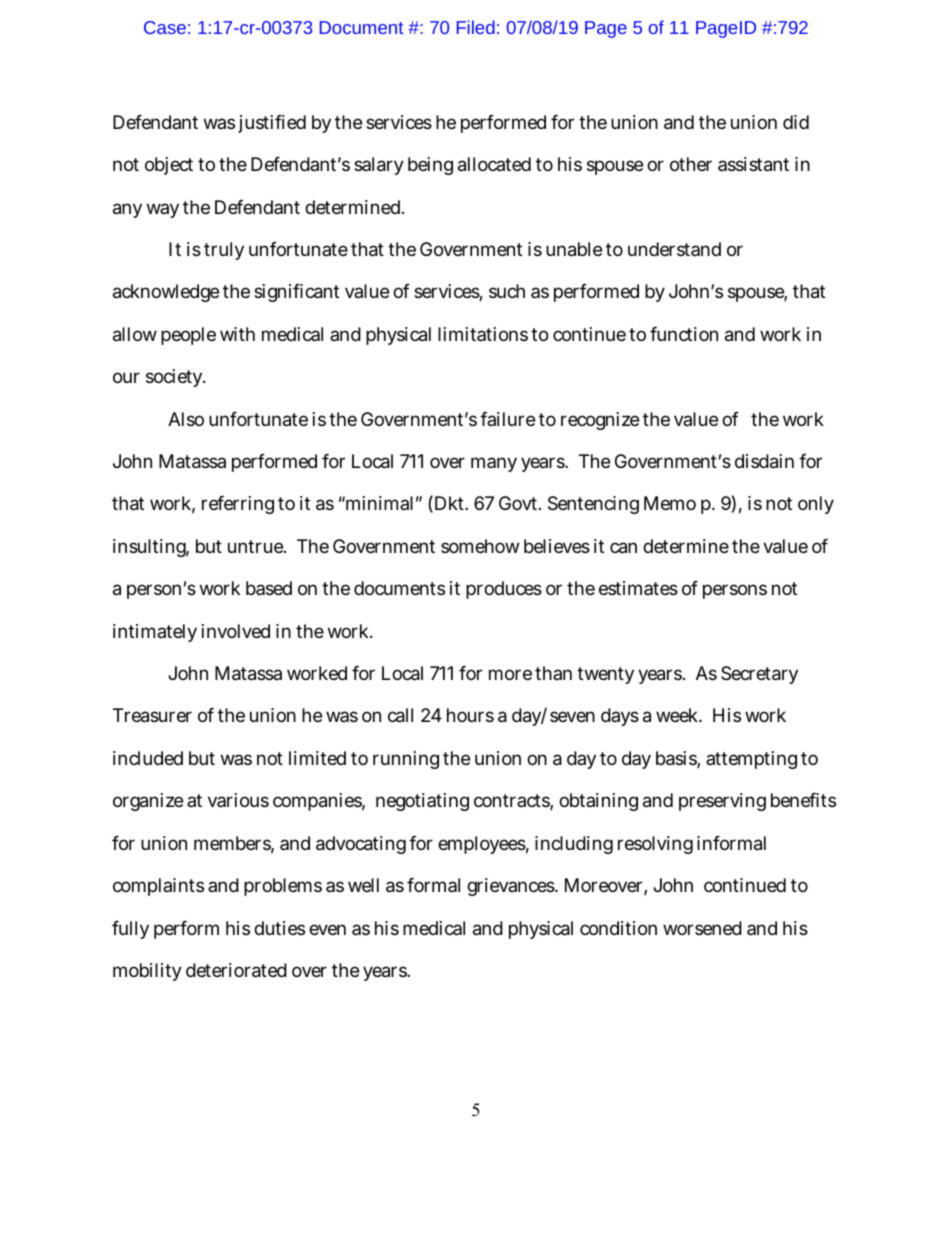  I want to click on attempting, so click(751, 760).
